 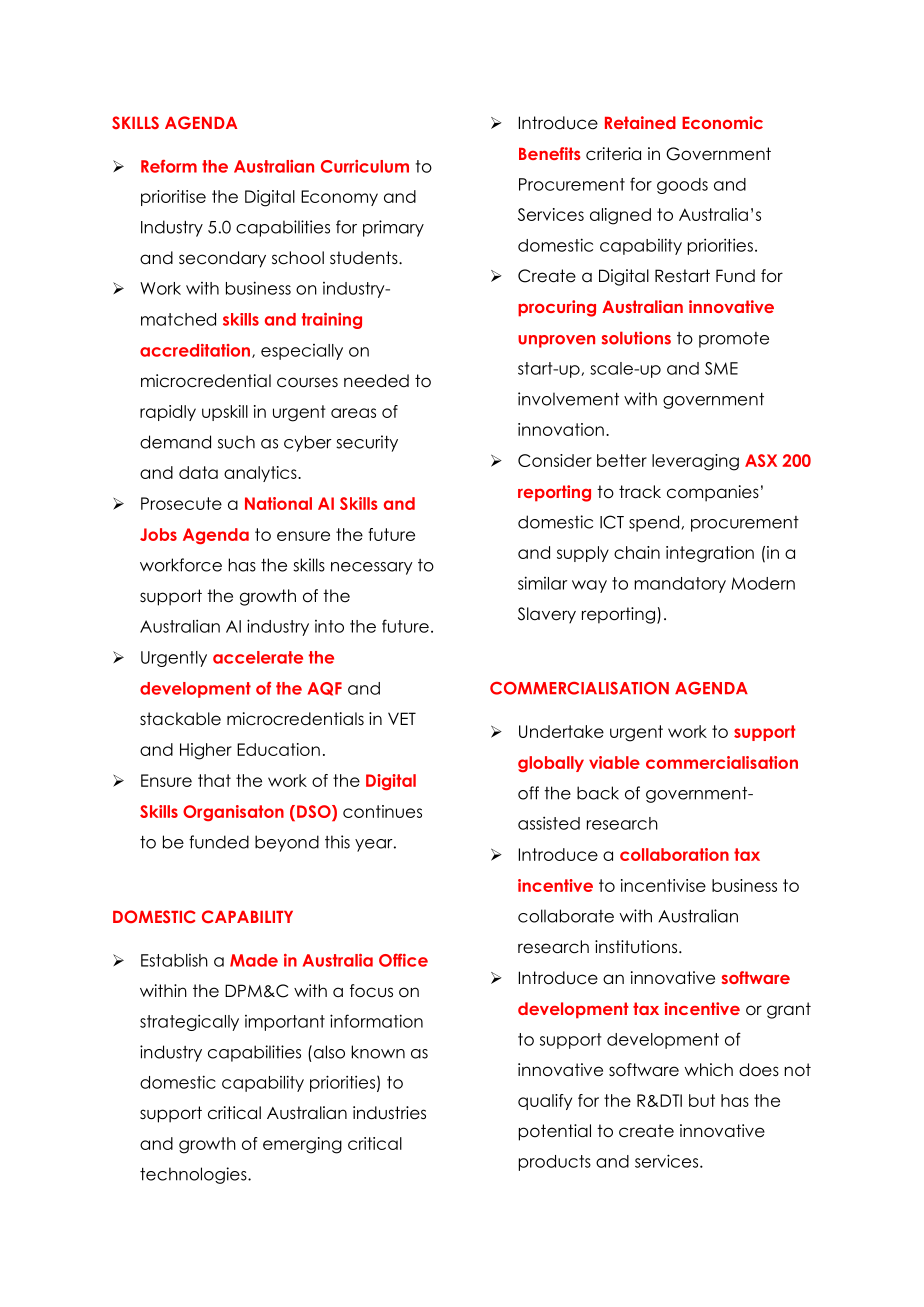 I want to click on accelerate, so click(x=258, y=657).
